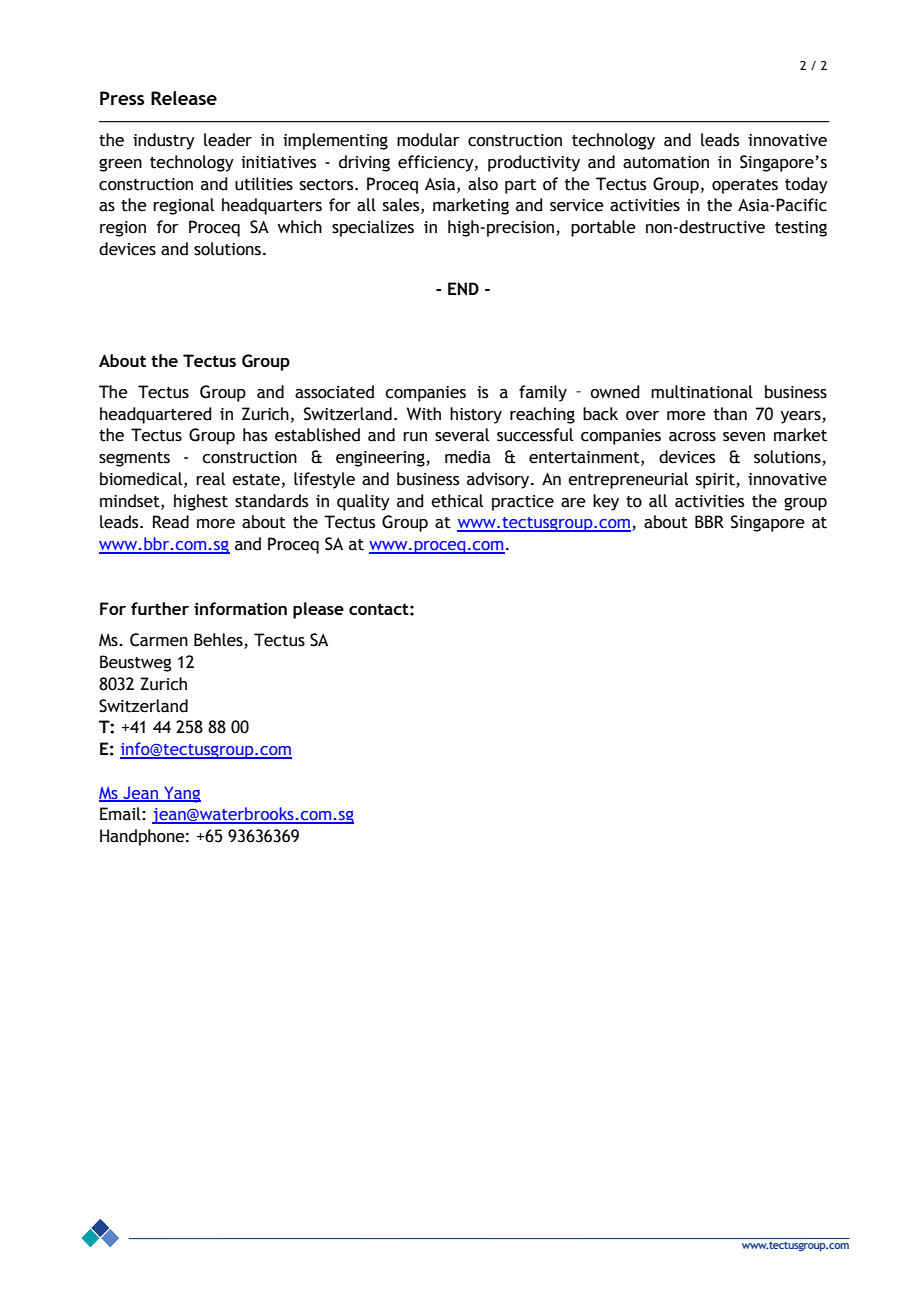 Image resolution: width=924 pixels, height=1308 pixels. What do you see at coordinates (666, 162) in the screenshot?
I see `automation` at bounding box center [666, 162].
